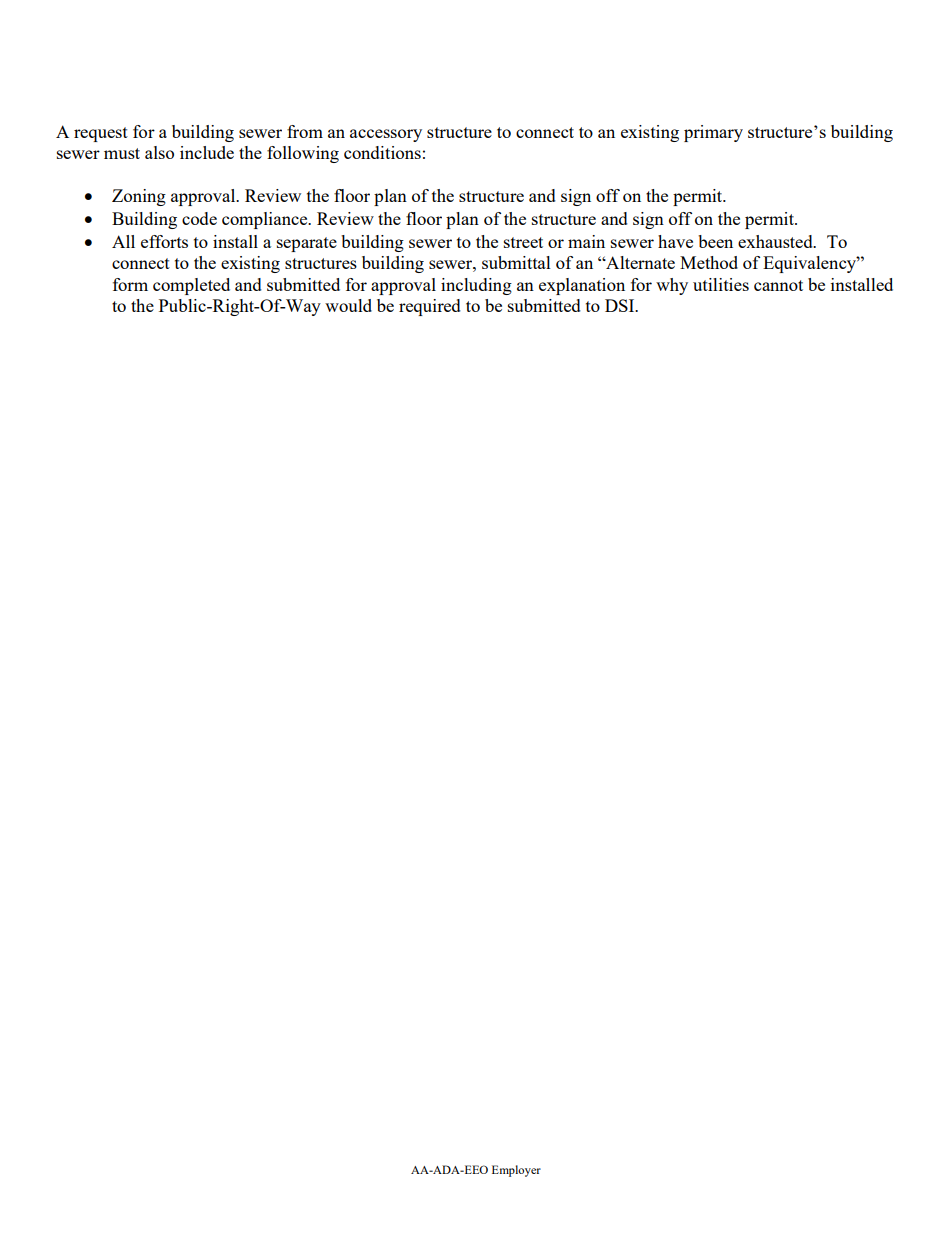 The image size is (952, 1233). I want to click on conditions, so click(382, 152).
